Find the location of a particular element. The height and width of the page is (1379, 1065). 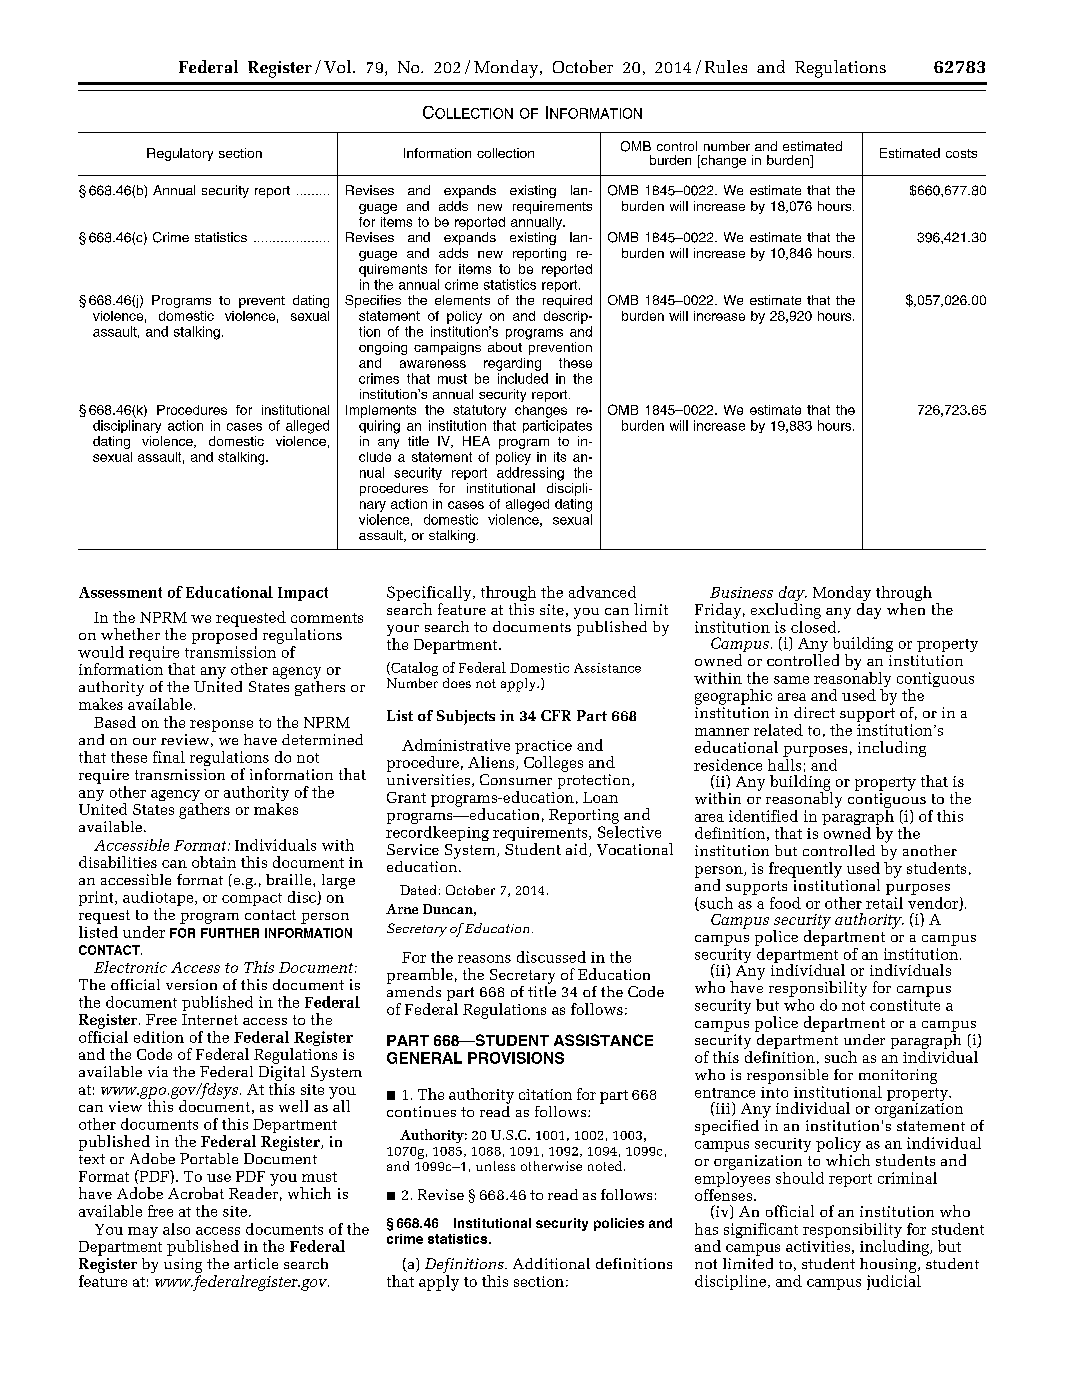

also is located at coordinates (176, 1229).
